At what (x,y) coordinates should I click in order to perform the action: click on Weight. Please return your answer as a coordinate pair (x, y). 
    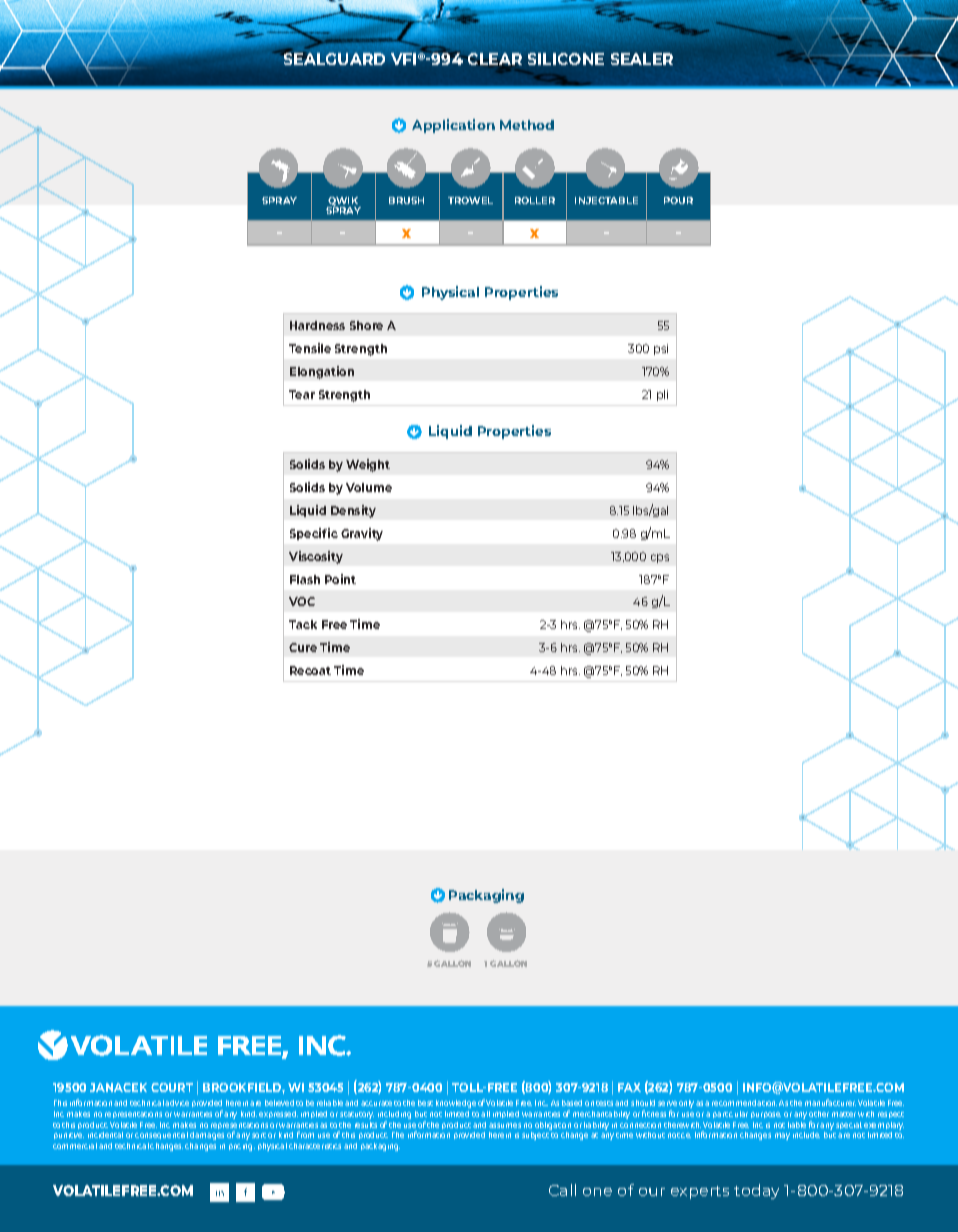
    Looking at the image, I should click on (368, 465).
